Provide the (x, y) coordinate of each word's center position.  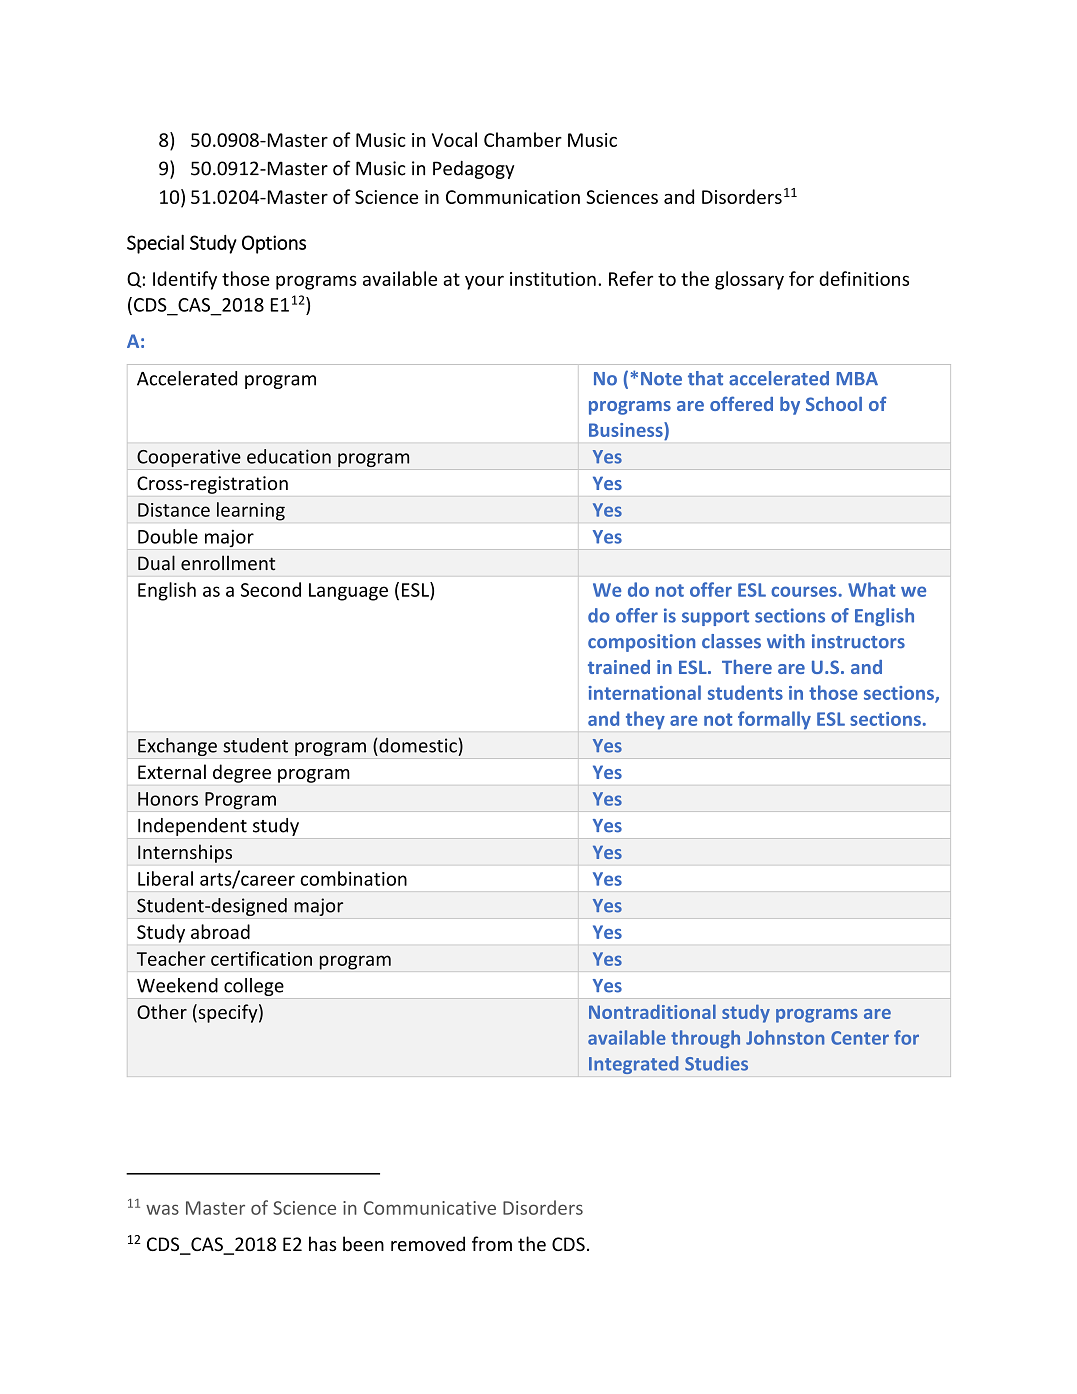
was (162, 1209)
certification (261, 958)
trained (619, 667)
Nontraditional (652, 1011)
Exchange (177, 747)
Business (627, 429)
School (834, 404)
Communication (513, 197)
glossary (749, 280)
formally (774, 720)
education (289, 456)
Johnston (785, 1037)
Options (274, 244)
